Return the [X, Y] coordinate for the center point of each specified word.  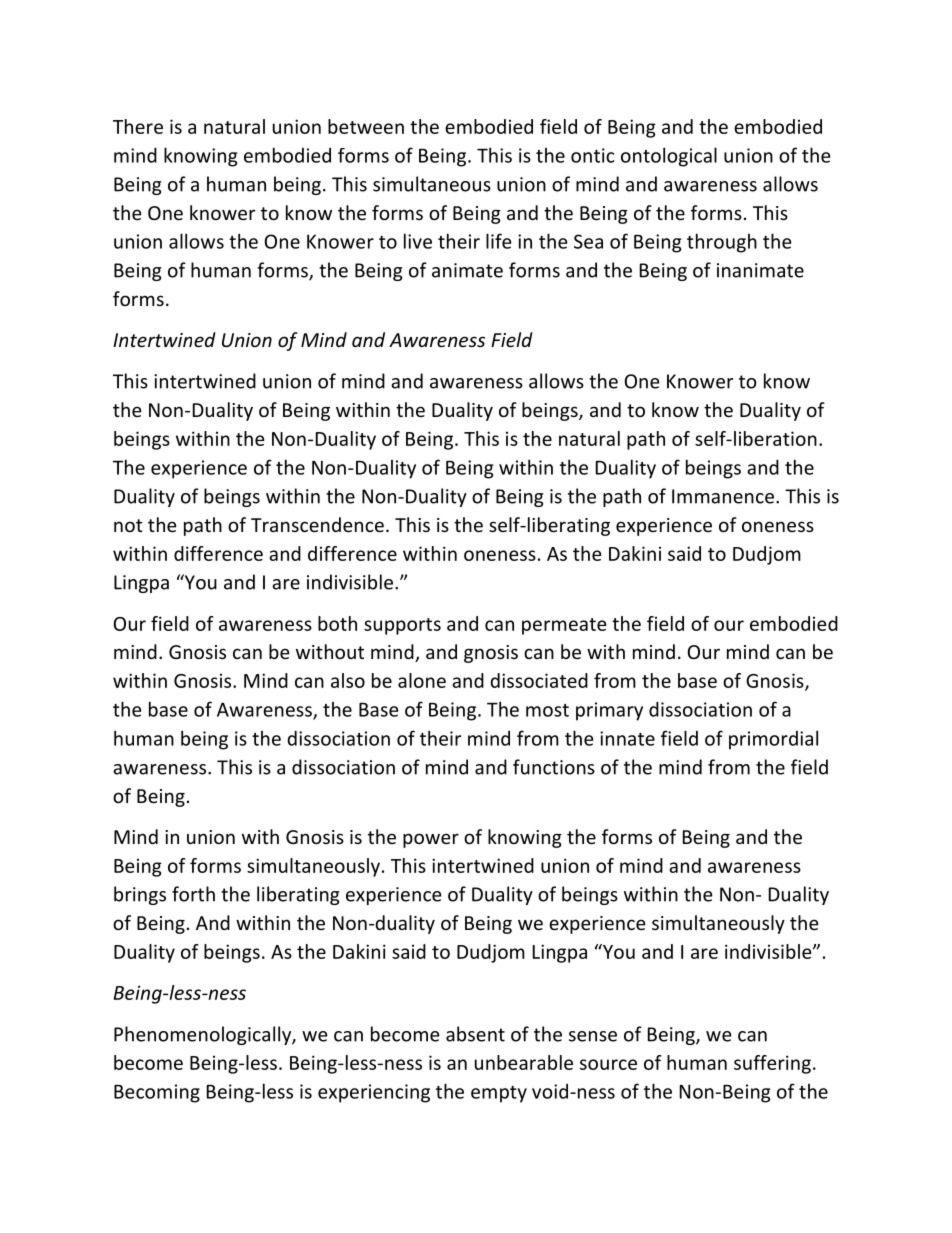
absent [475, 1034]
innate [627, 738]
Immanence [723, 496]
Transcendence [317, 524]
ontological [669, 157]
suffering [772, 1064]
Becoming [157, 1093]
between [366, 126]
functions [554, 767]
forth [193, 894]
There [138, 126]
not [128, 525]
